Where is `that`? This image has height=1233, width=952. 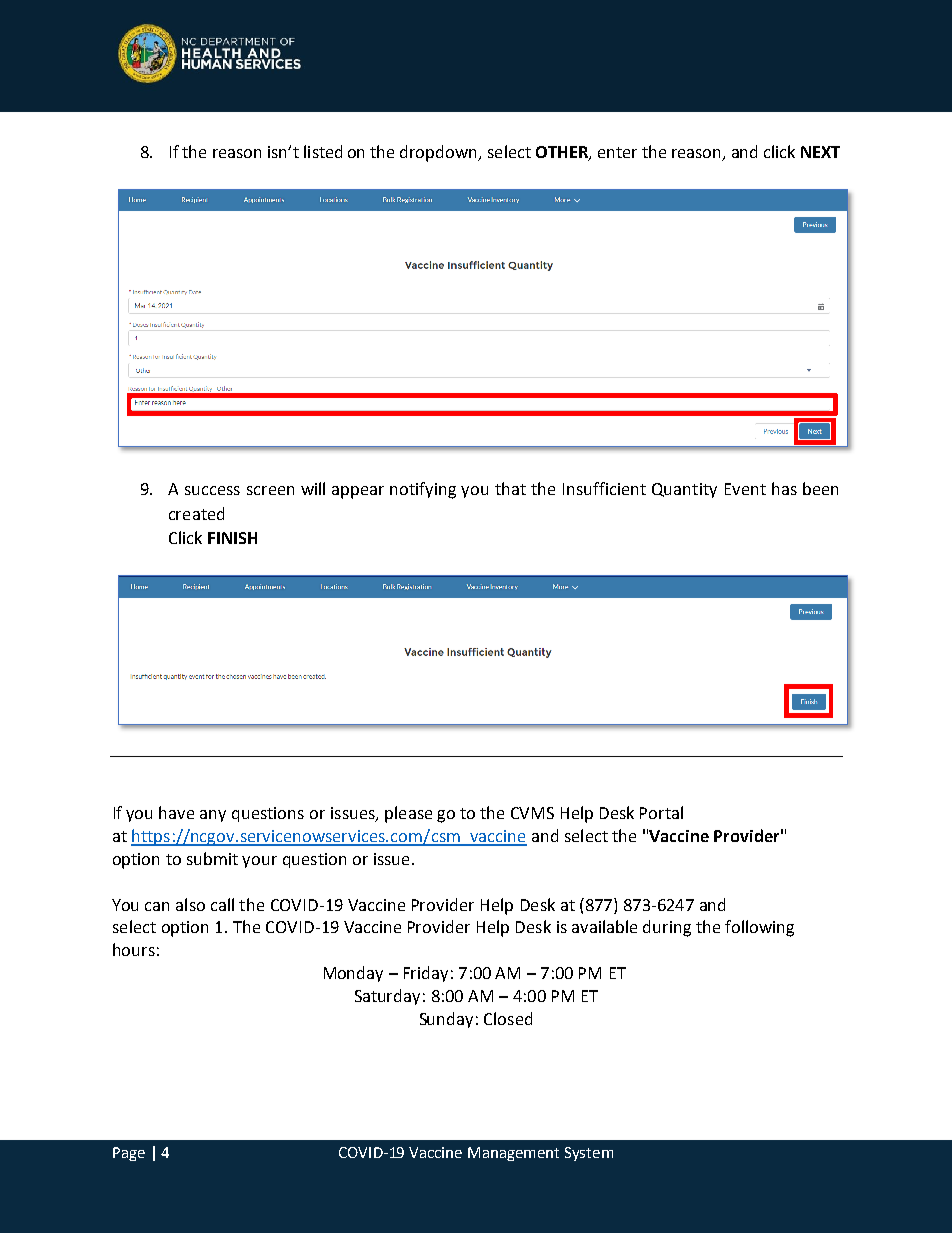
that is located at coordinates (510, 488).
